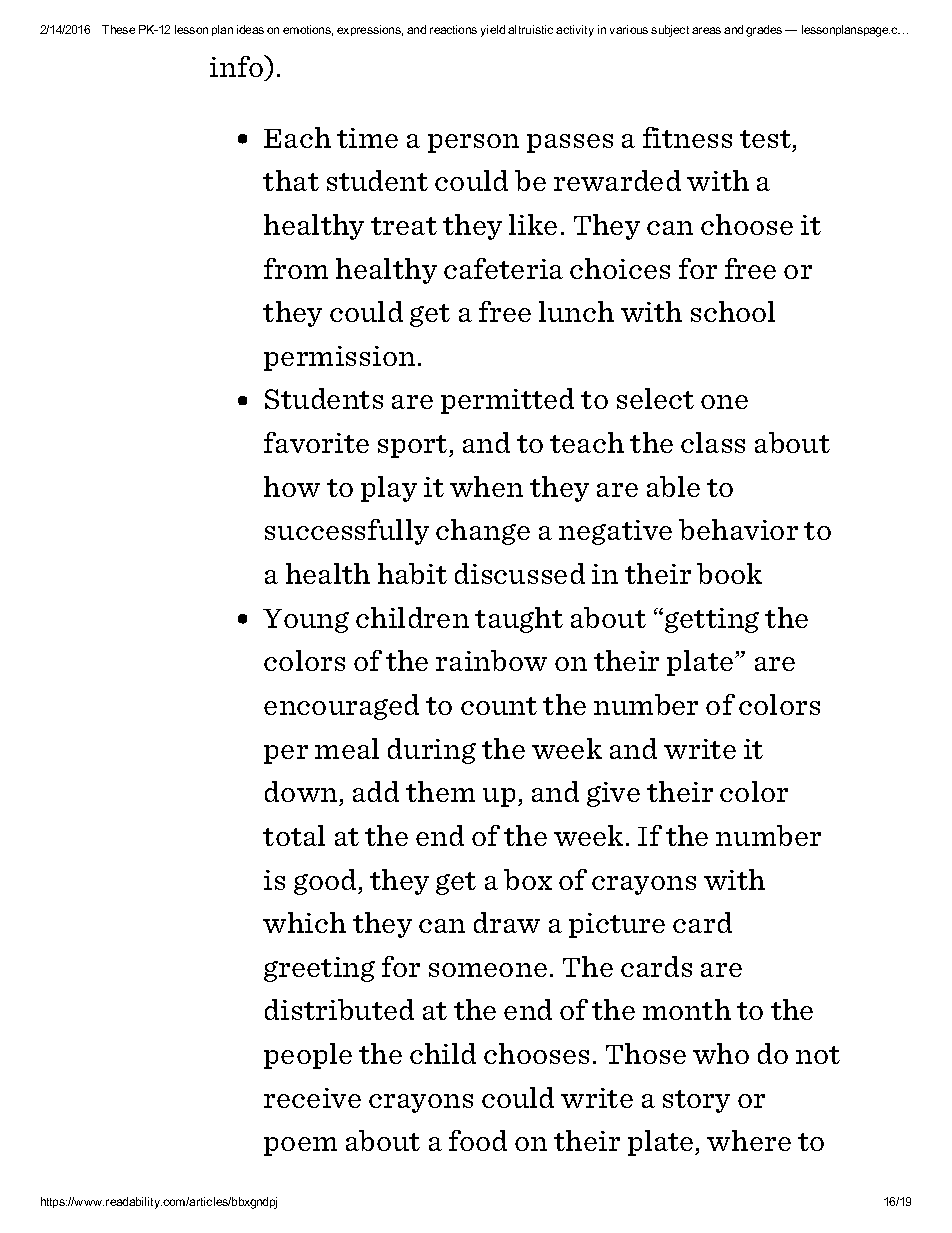 The width and height of the page is (952, 1233). What do you see at coordinates (312, 1098) in the page?
I see `receive` at bounding box center [312, 1098].
